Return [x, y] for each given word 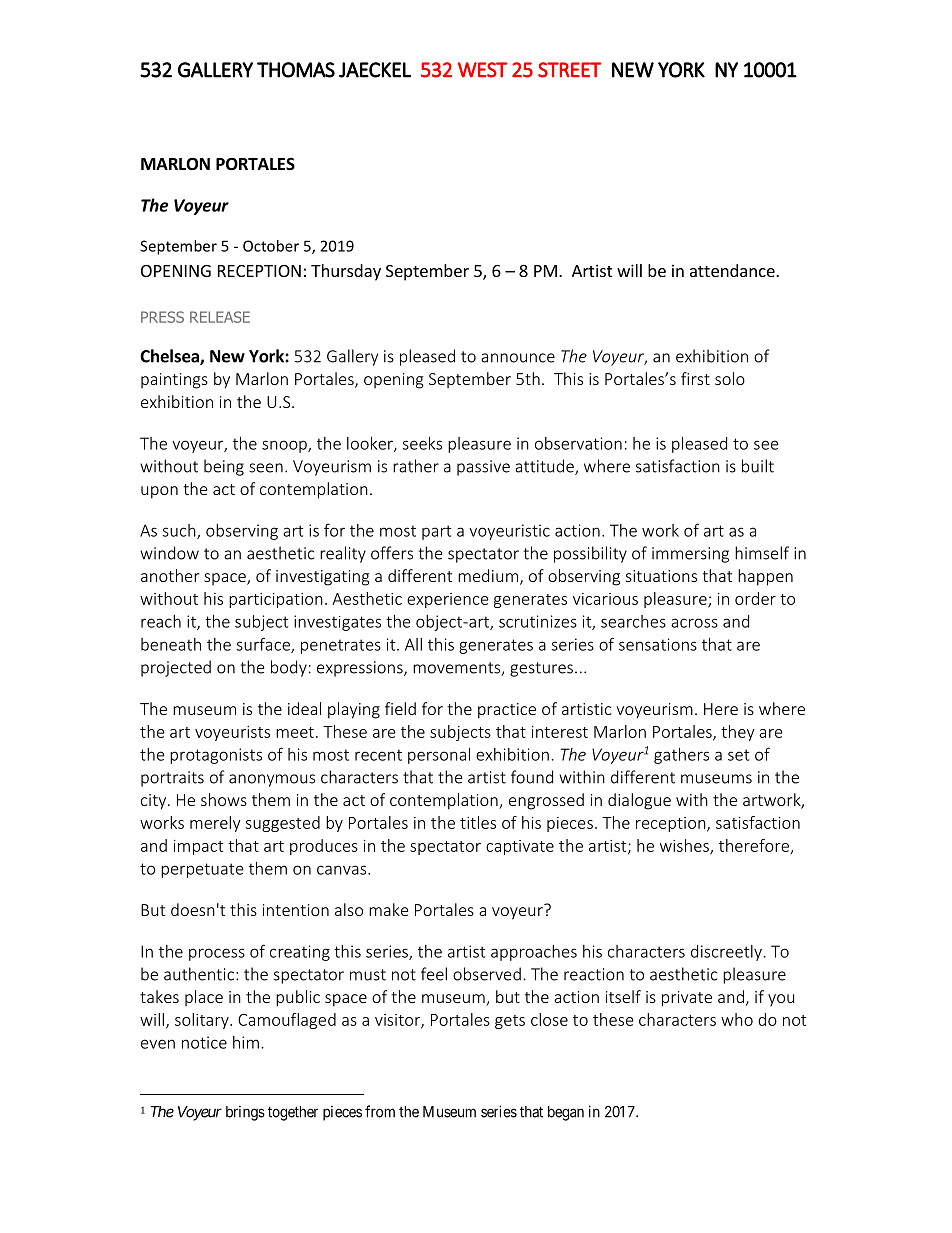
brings [245, 1113]
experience [448, 600]
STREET [569, 70]
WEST [482, 70]
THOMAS [296, 70]
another [170, 575]
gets [510, 1022]
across [694, 623]
